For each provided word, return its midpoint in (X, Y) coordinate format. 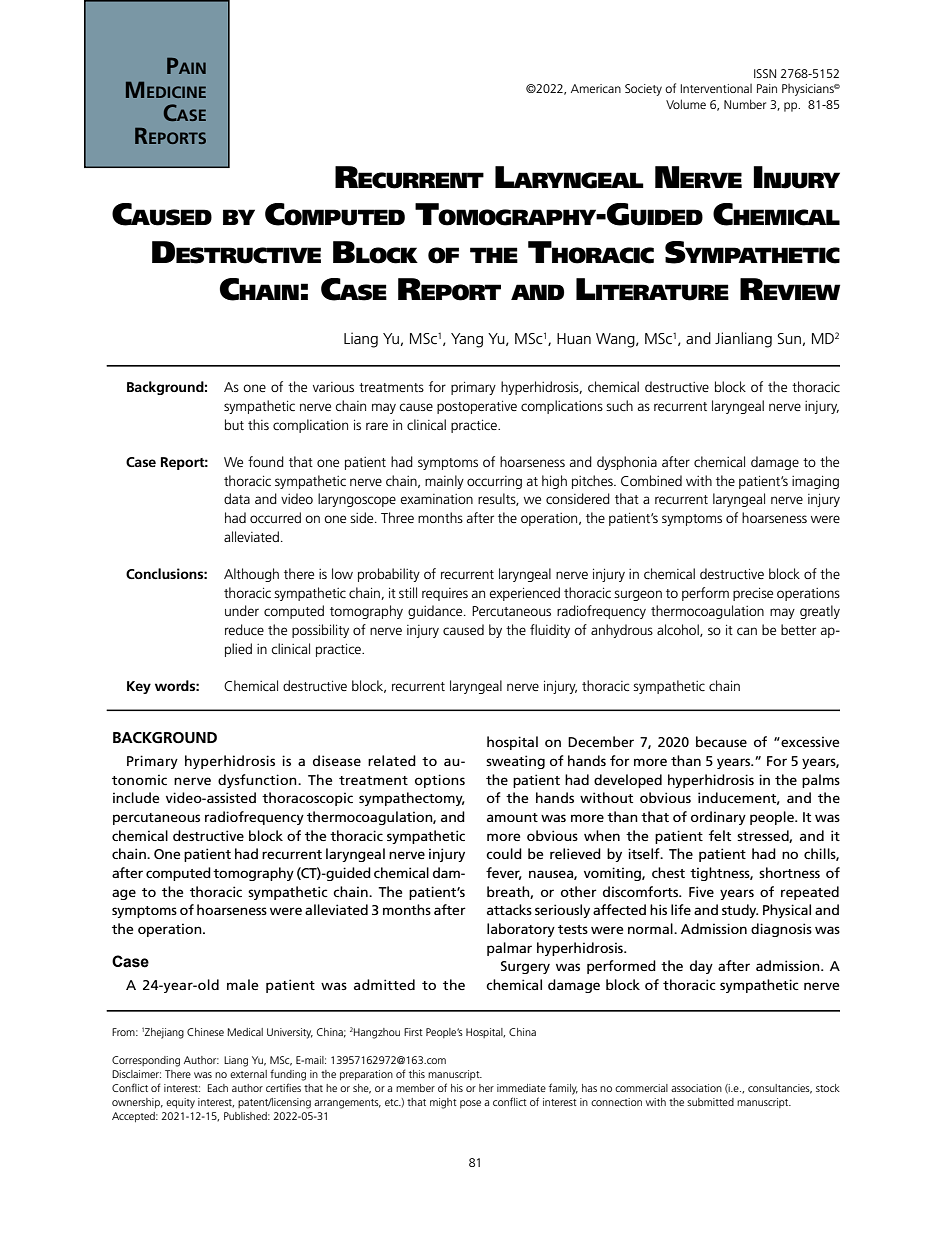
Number (745, 104)
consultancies (780, 1089)
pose (470, 1104)
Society (643, 90)
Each (218, 1088)
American (596, 88)
